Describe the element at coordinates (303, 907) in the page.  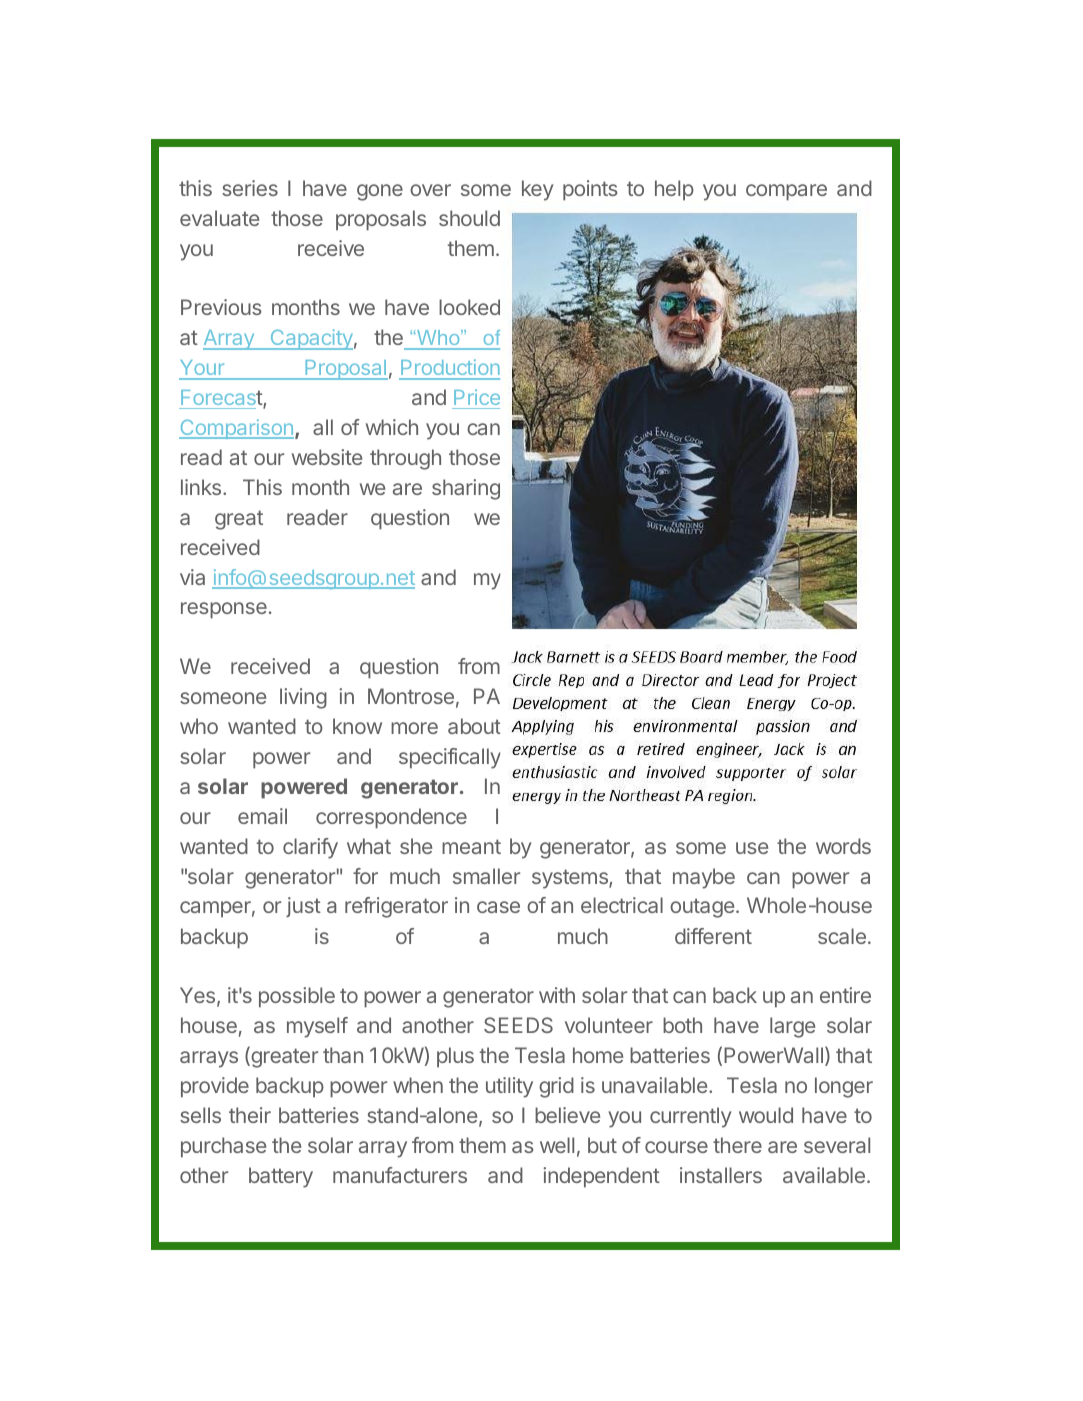
I see `just` at that location.
